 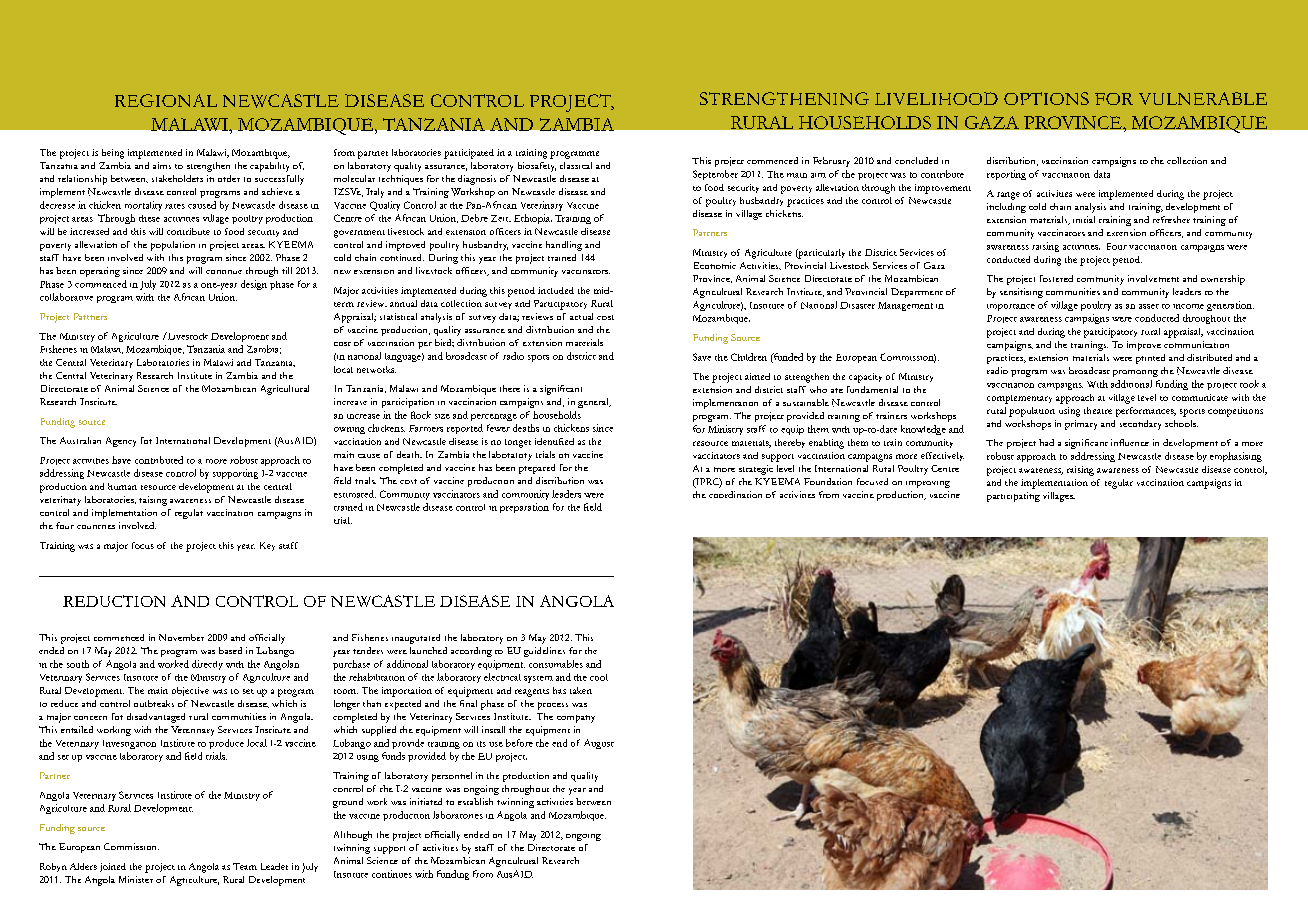 I want to click on coordination, so click(x=735, y=494).
